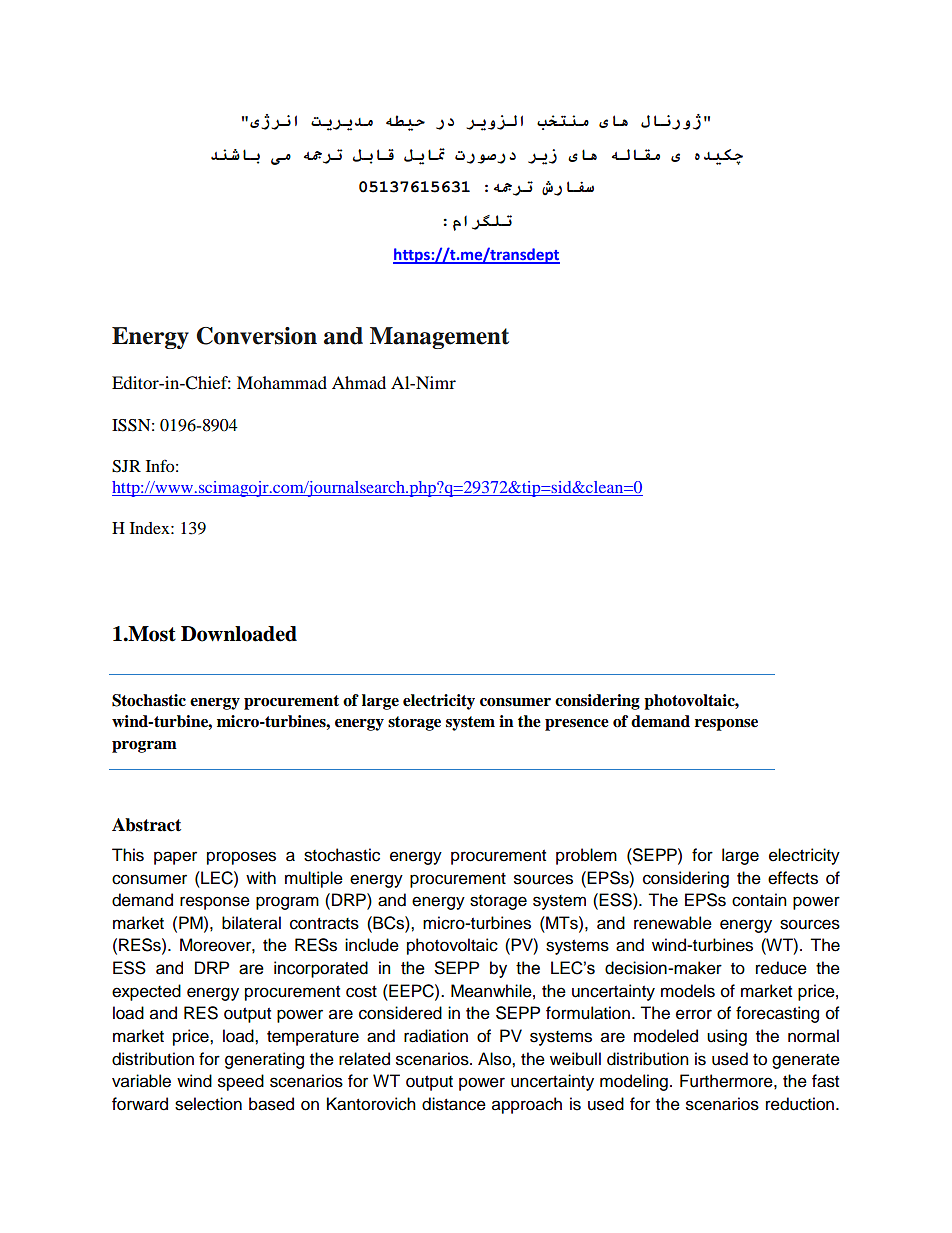 The height and width of the image is (1233, 952). I want to click on Management, so click(439, 338).
